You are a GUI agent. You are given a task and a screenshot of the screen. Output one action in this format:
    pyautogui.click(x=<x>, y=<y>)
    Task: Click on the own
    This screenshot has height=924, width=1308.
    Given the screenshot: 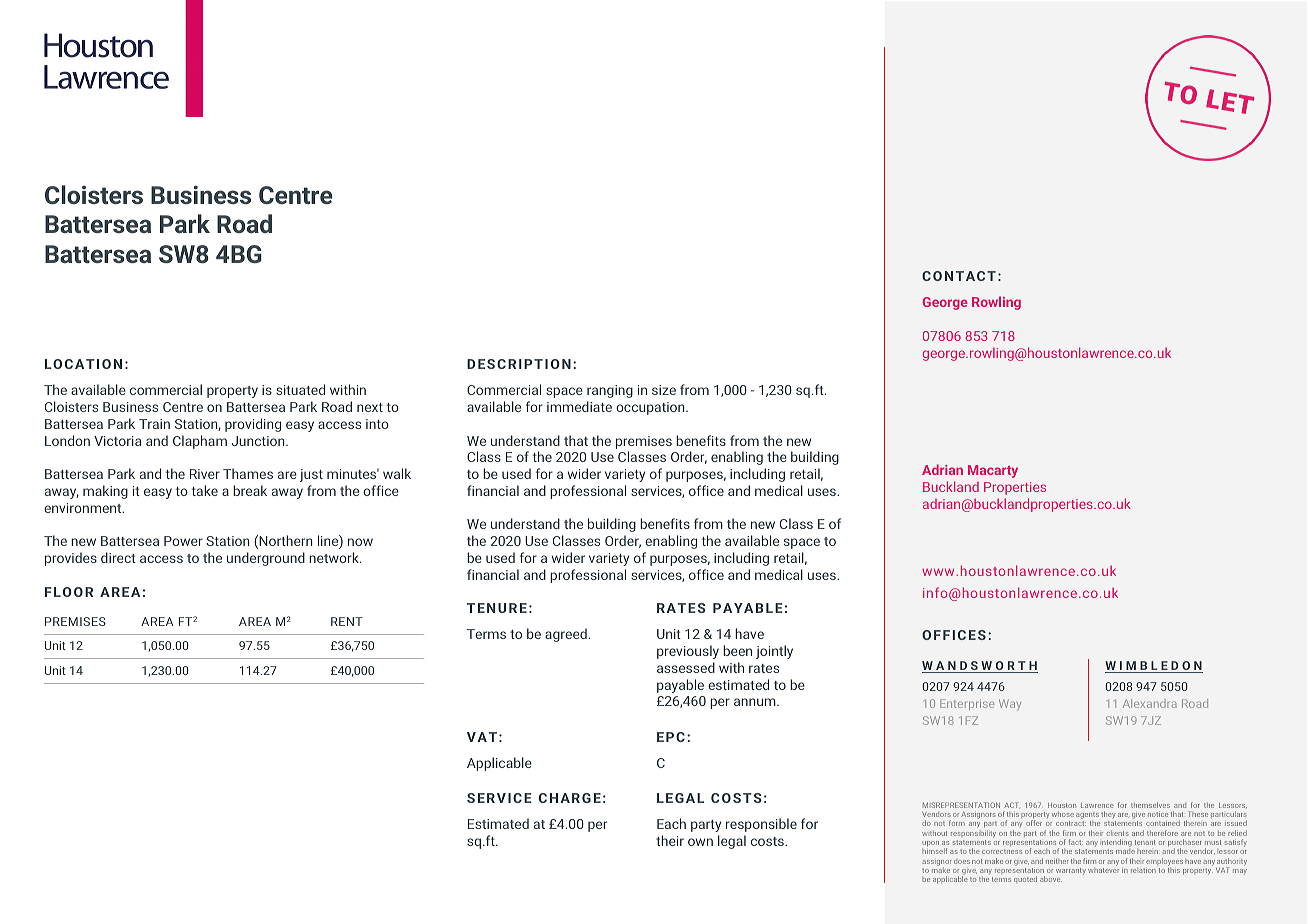 What is the action you would take?
    pyautogui.click(x=700, y=842)
